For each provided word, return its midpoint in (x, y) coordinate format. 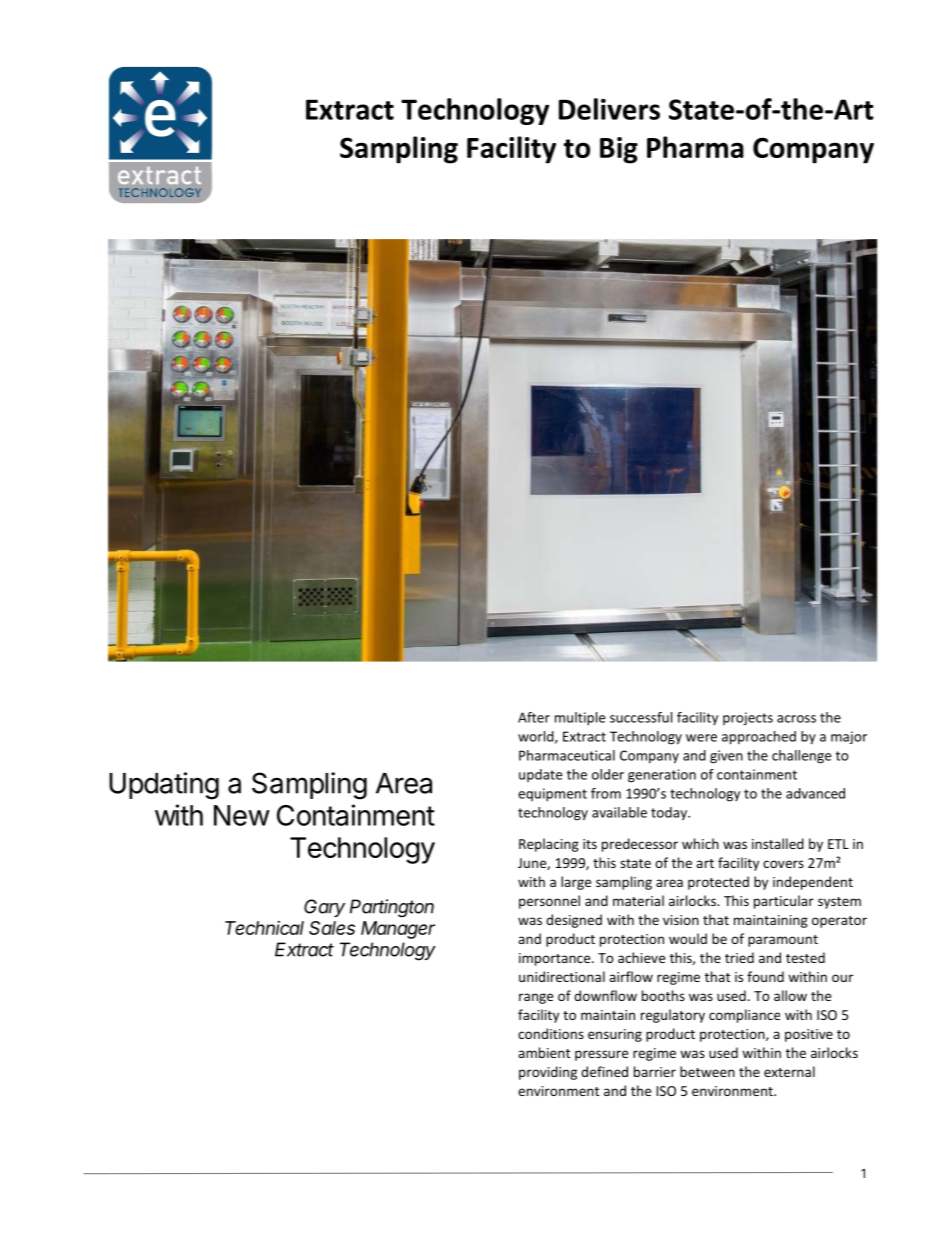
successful (641, 717)
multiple (580, 719)
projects (748, 719)
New (242, 815)
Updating (164, 786)
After (534, 717)
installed (778, 843)
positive (809, 1035)
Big (619, 150)
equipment (552, 795)
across (796, 719)
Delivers (609, 109)
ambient (544, 1052)
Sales (332, 928)
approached (759, 738)
